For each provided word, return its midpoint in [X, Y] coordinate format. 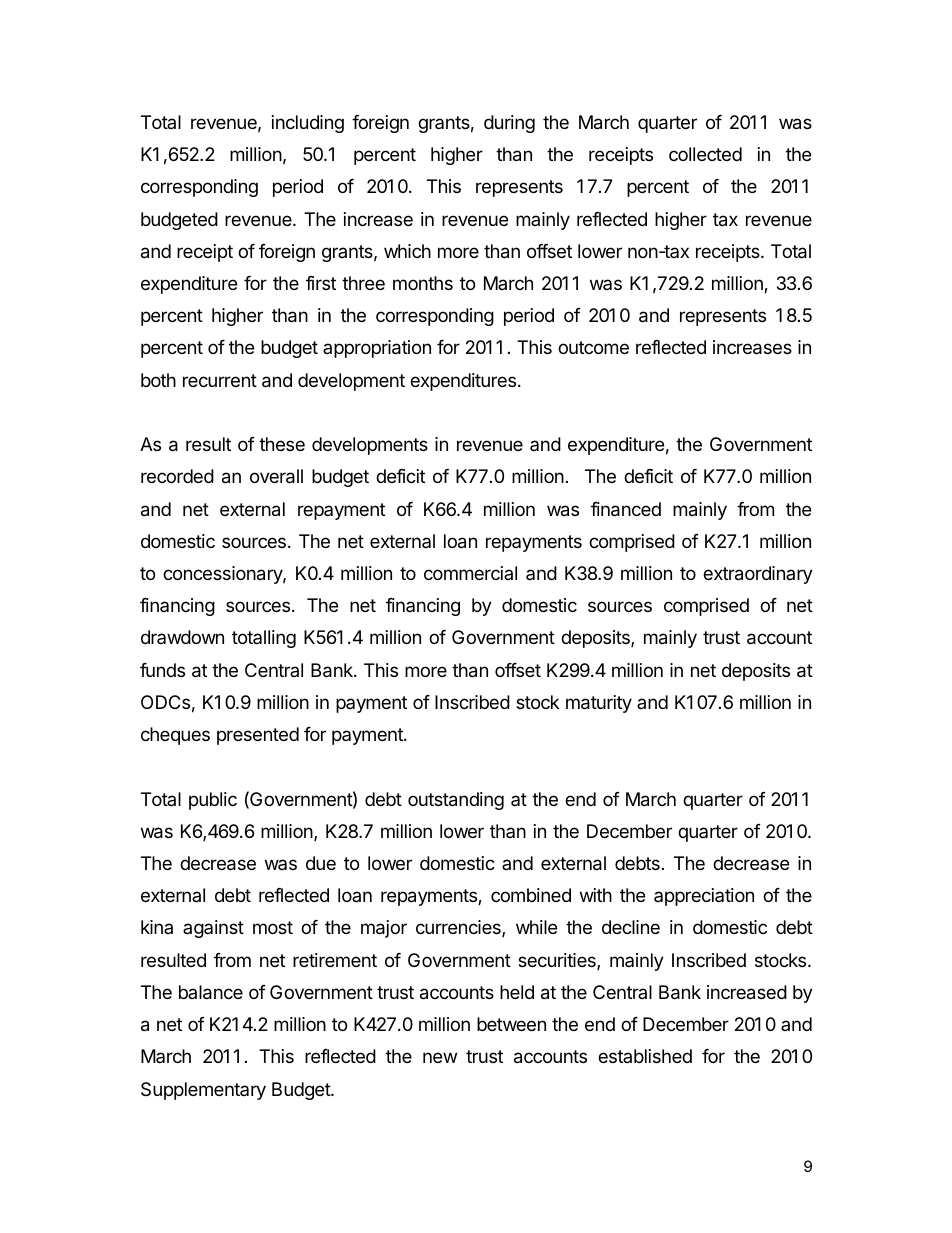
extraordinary [758, 575]
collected [705, 154]
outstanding [456, 801]
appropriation [377, 349]
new [440, 1057]
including [308, 124]
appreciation [704, 897]
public [213, 801]
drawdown [182, 637]
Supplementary [203, 1091]
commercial [470, 573]
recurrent [220, 380]
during [509, 124]
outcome [593, 347]
